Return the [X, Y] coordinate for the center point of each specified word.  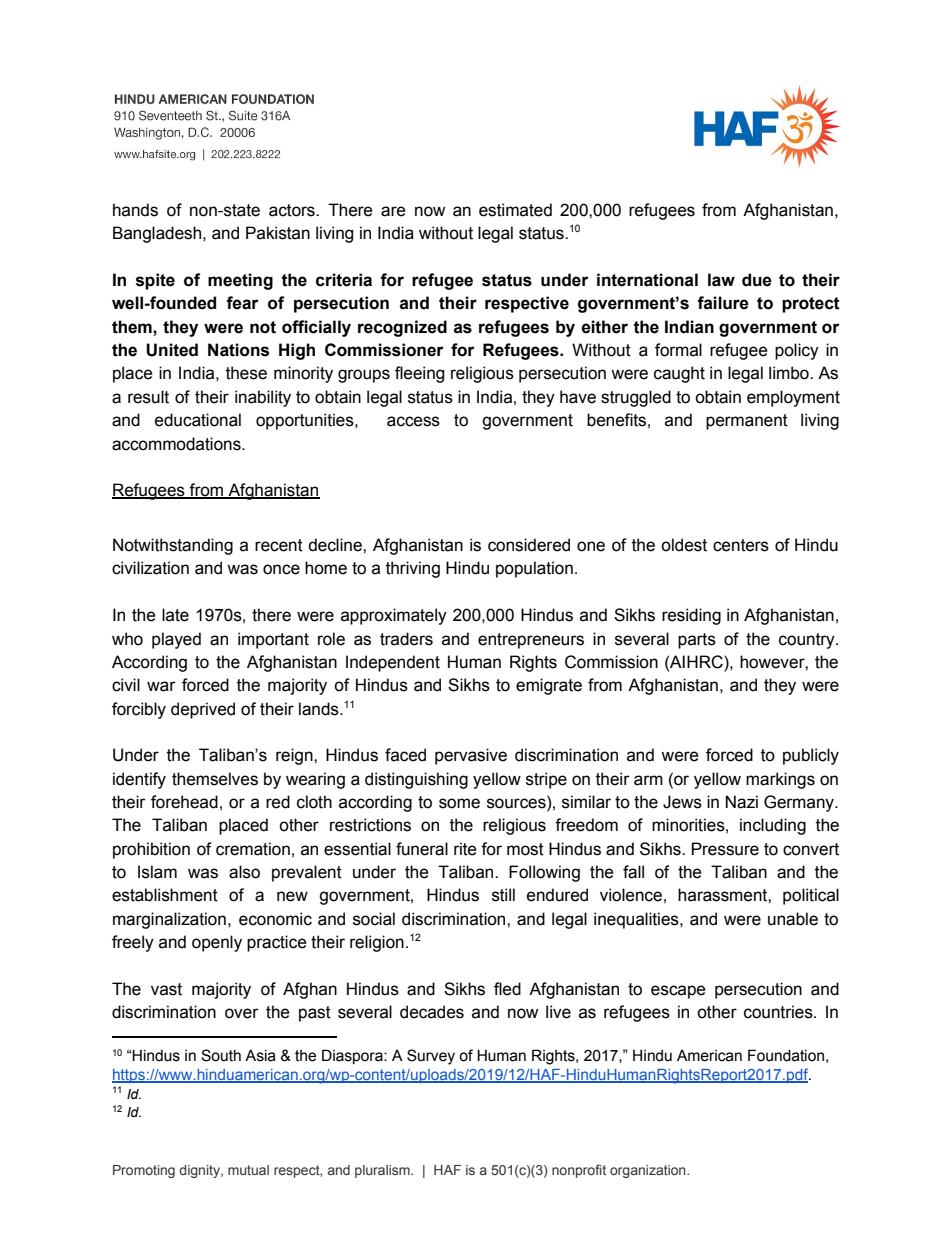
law [721, 280]
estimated [515, 210]
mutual [248, 1170]
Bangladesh [158, 234]
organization [649, 1171]
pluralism [383, 1171]
